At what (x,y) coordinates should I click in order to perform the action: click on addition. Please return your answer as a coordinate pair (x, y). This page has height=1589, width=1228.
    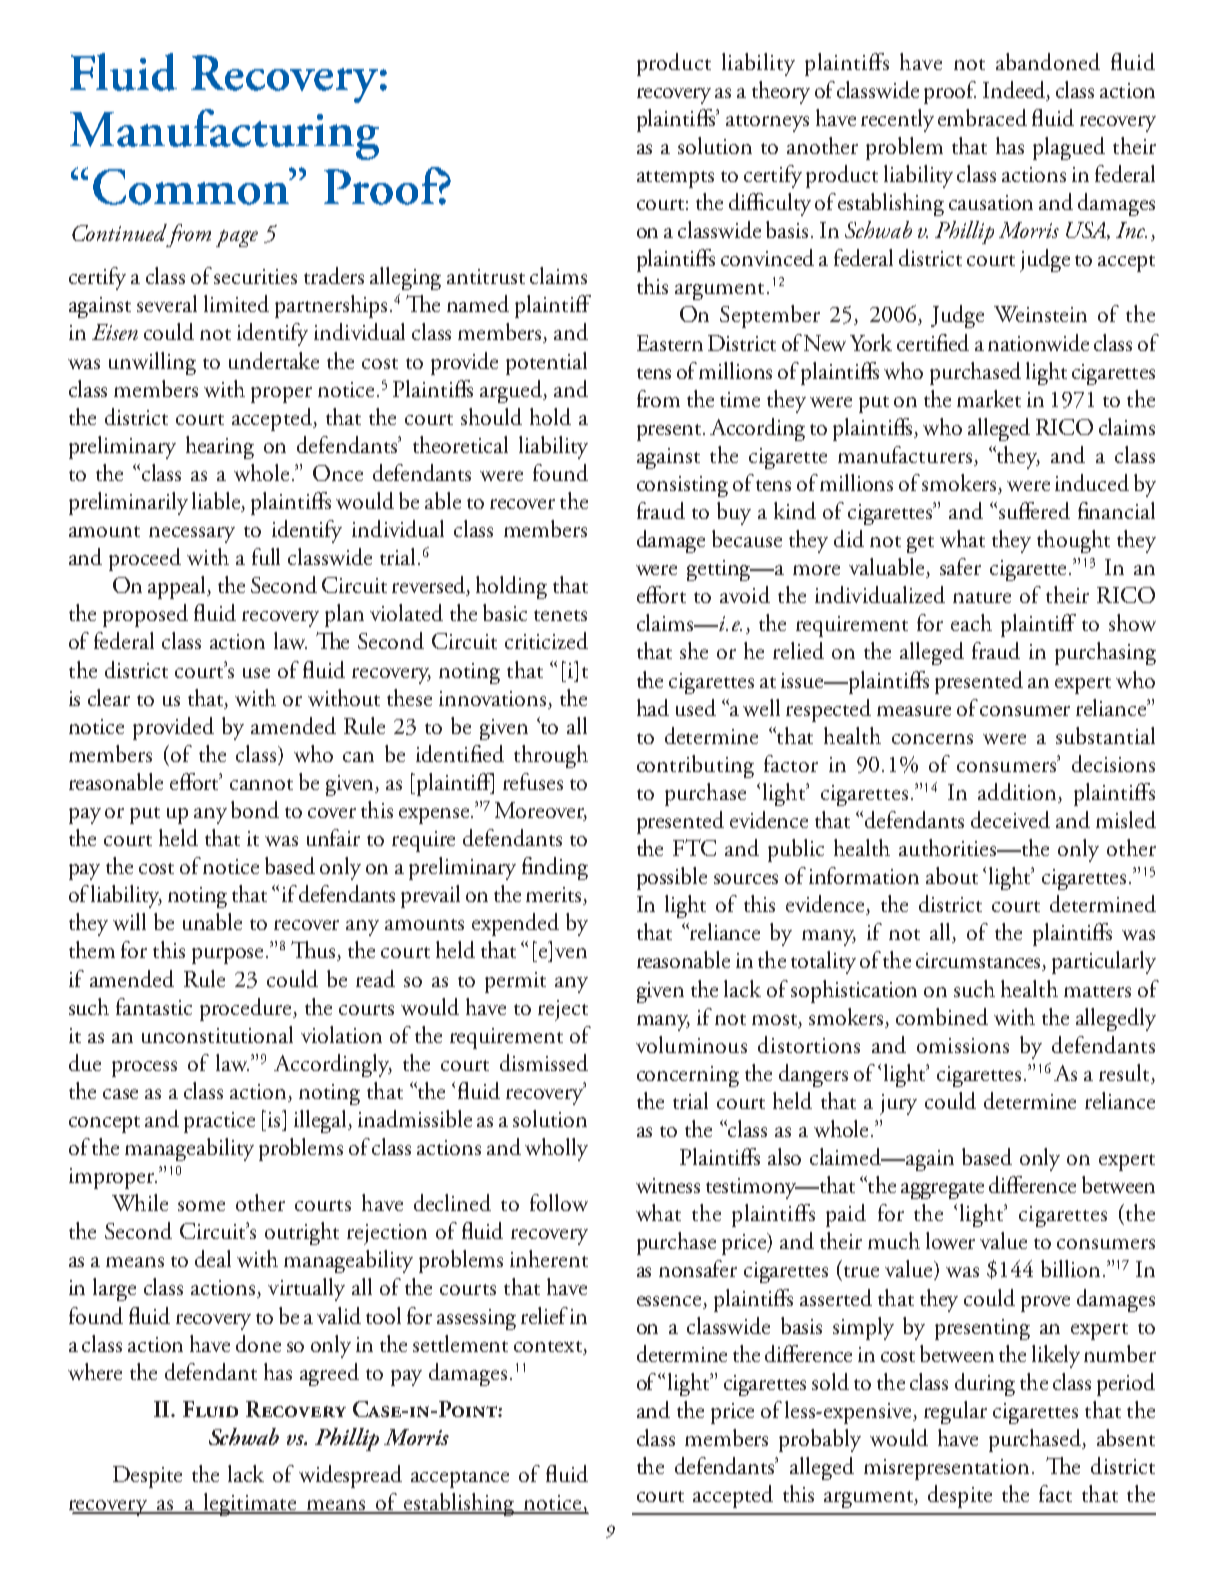
    Looking at the image, I should click on (1018, 793).
